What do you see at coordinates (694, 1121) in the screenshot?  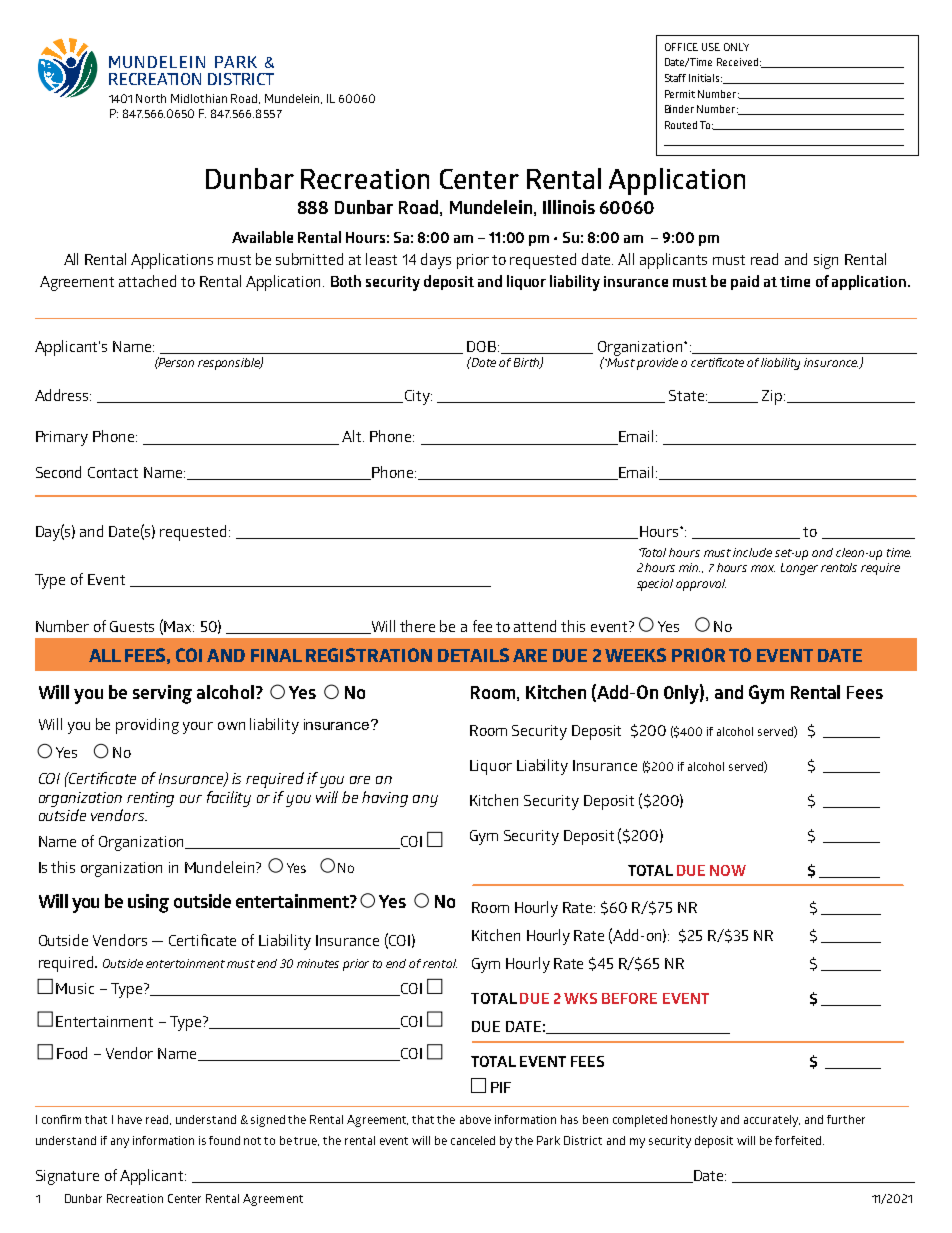 I see `honestly` at bounding box center [694, 1121].
